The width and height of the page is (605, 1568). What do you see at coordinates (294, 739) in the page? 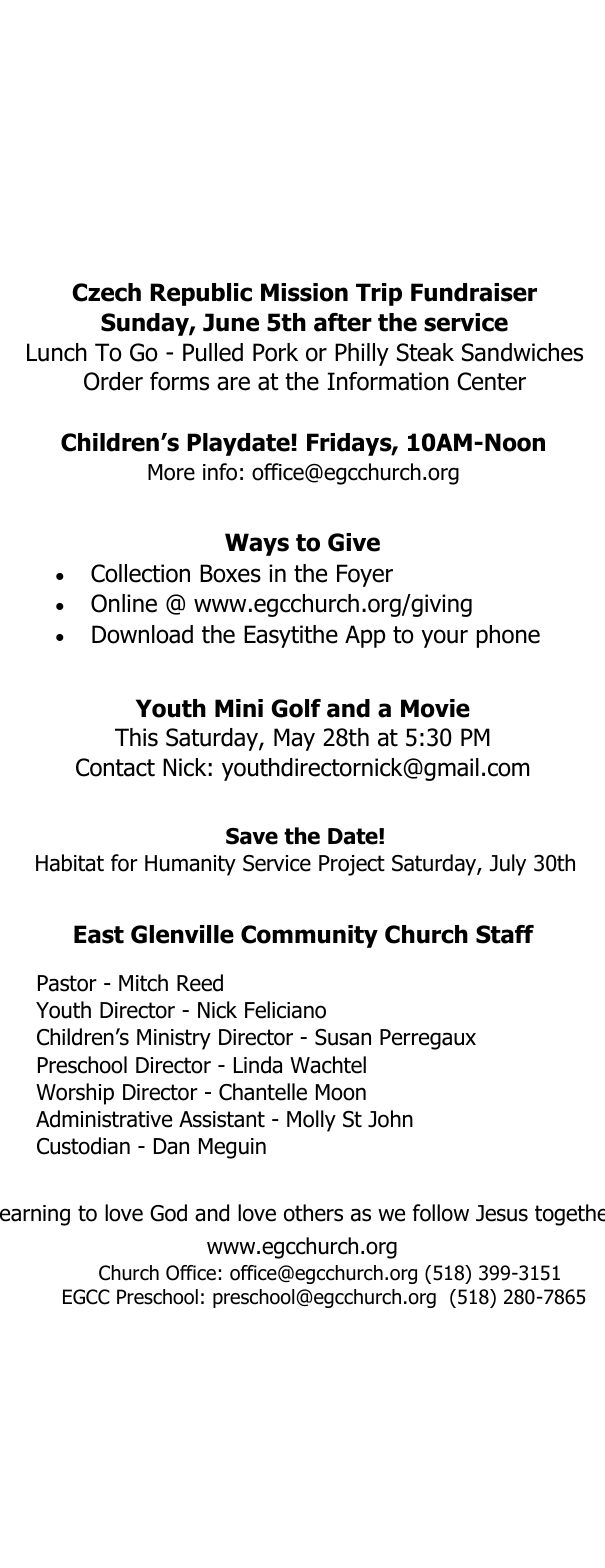
I see `May` at bounding box center [294, 739].
